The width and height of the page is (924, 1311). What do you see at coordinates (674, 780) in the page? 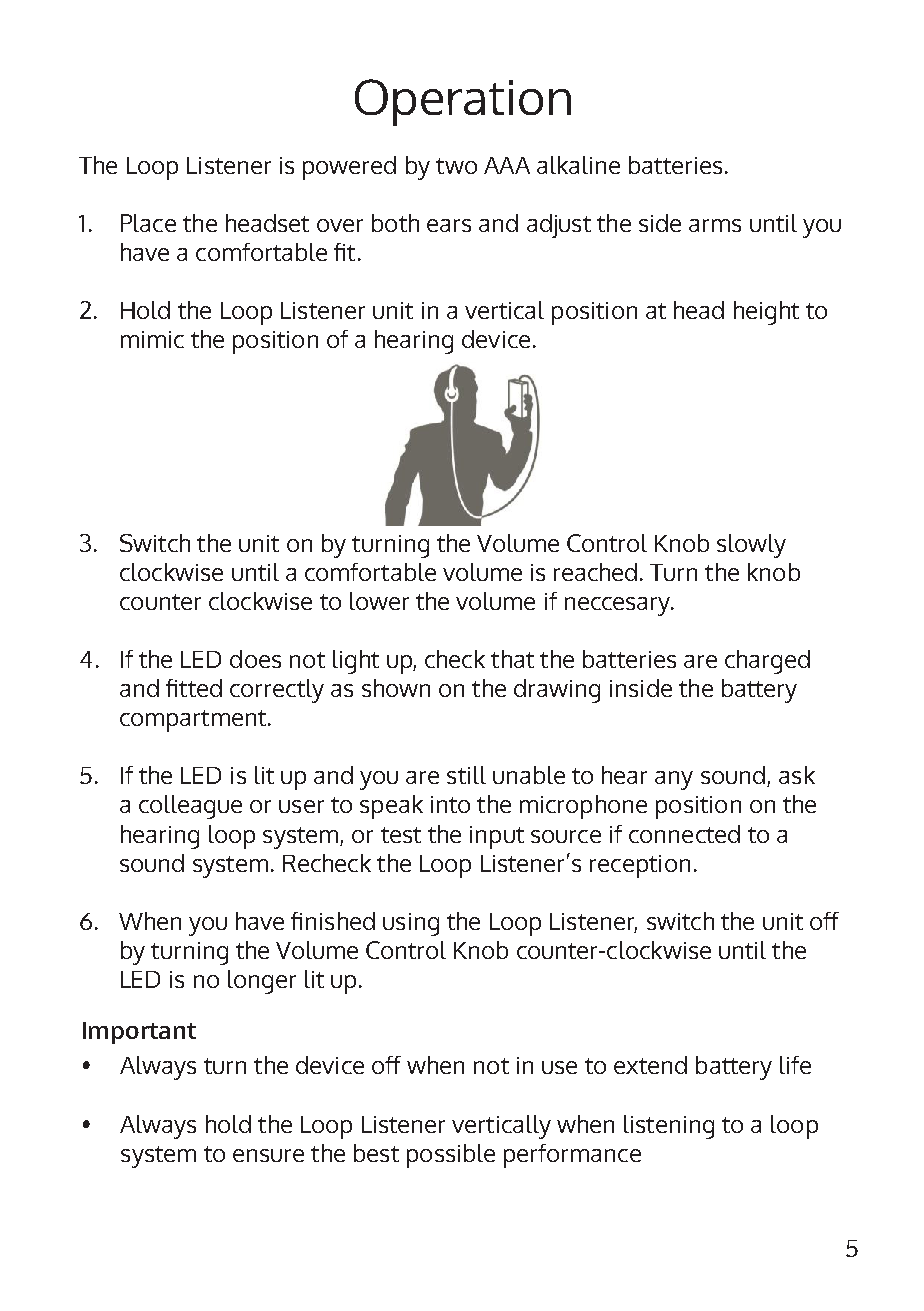
I see `any` at bounding box center [674, 780].
